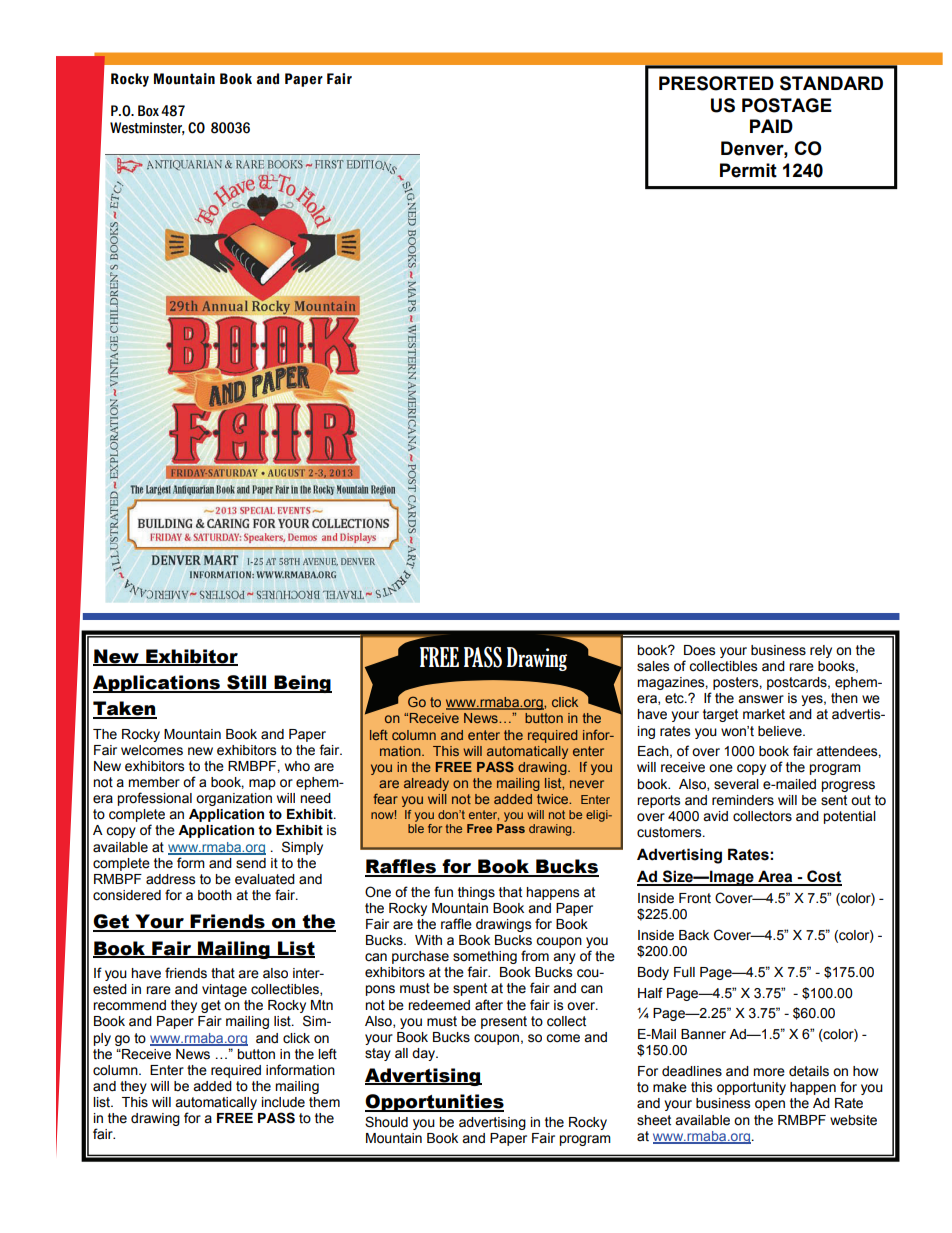 The height and width of the image is (1233, 952). Describe the element at coordinates (247, 683) in the image. I see `Still` at that location.
